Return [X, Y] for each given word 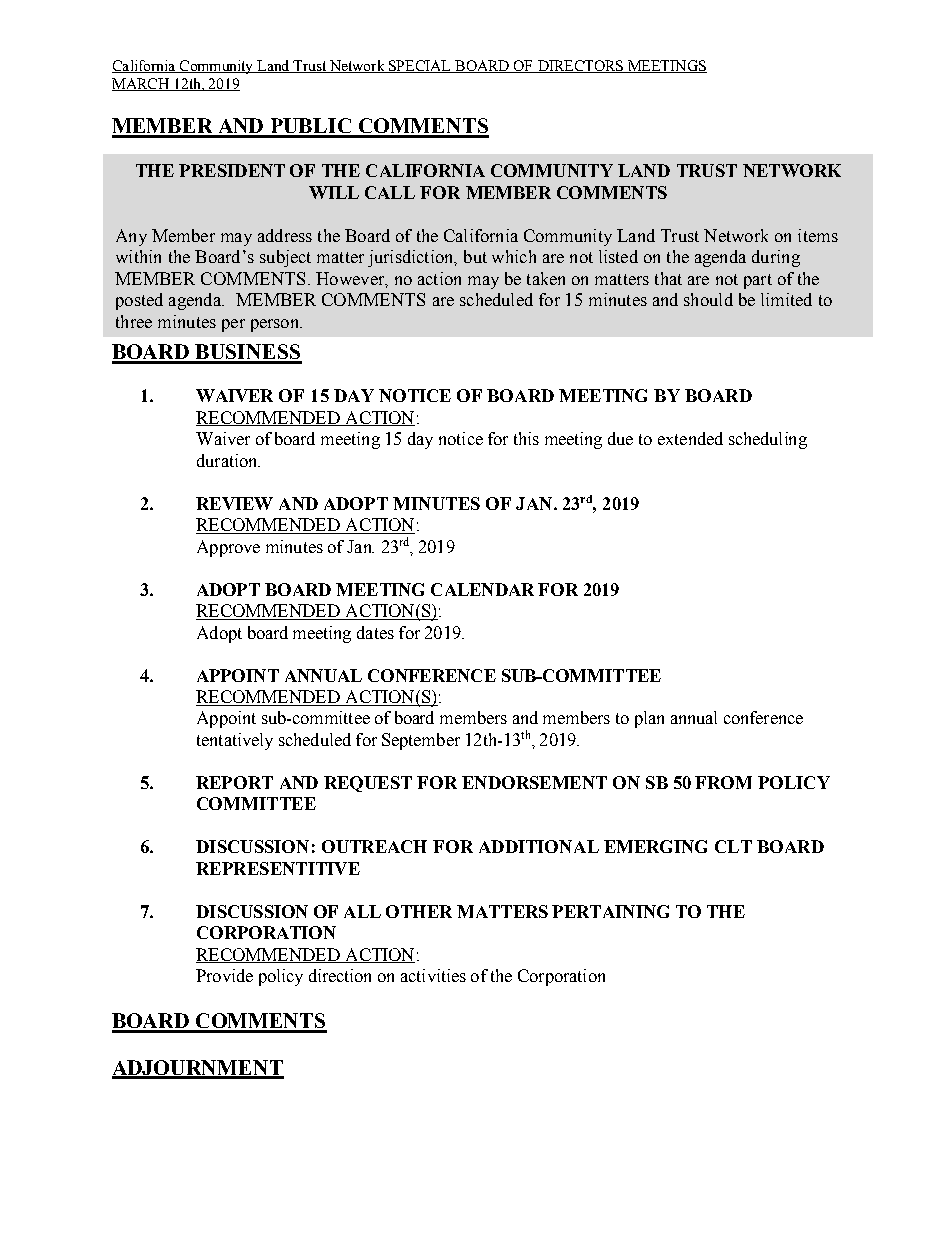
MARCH [141, 84]
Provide [224, 975]
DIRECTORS [580, 66]
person [276, 325]
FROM [723, 782]
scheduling [768, 440]
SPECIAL [420, 66]
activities [433, 975]
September [421, 741]
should [708, 299]
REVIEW [234, 503]
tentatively [235, 741]
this [526, 438]
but [475, 256]
